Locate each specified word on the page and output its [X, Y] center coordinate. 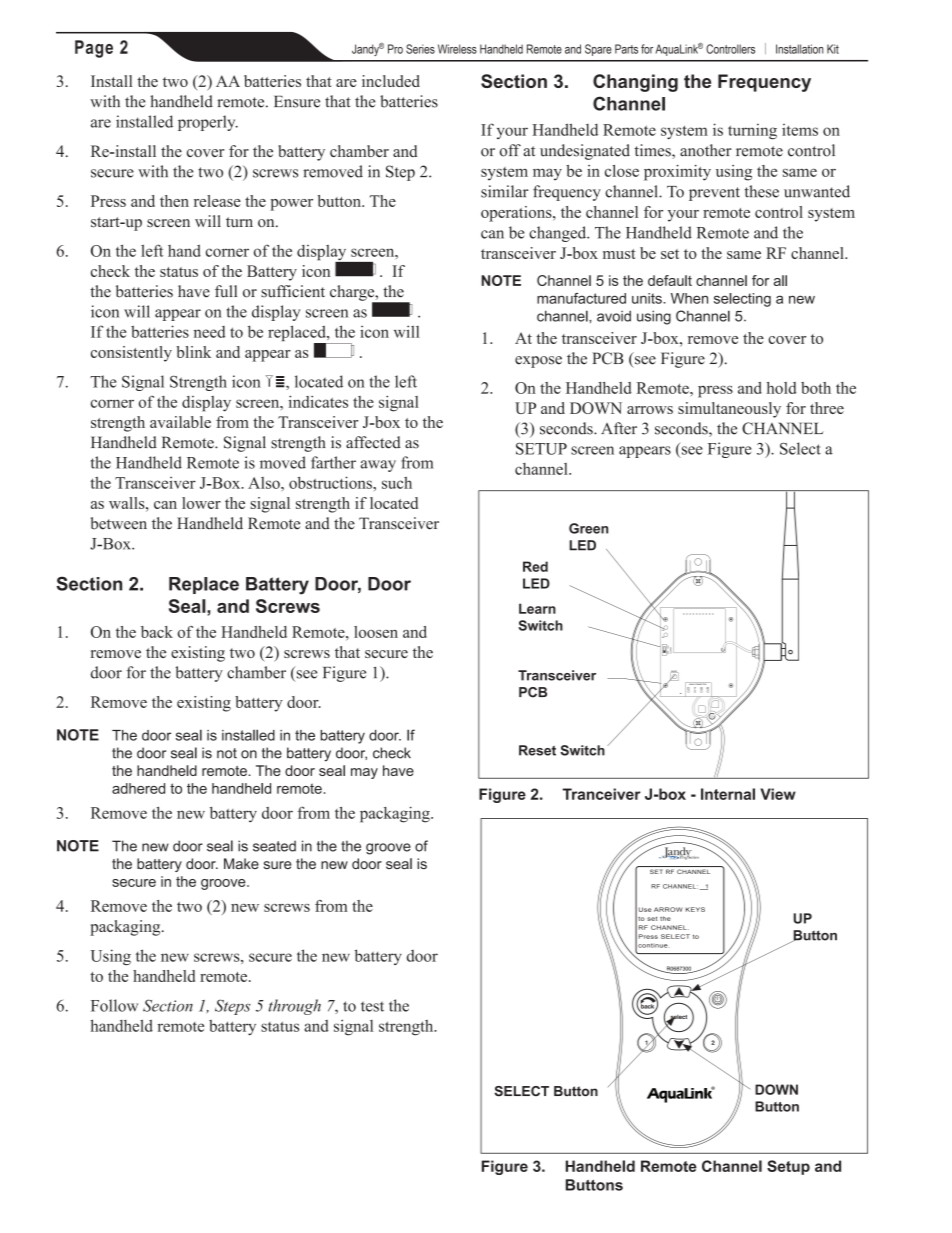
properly [208, 123]
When [689, 298]
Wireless [457, 49]
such [397, 483]
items [800, 130]
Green [588, 528]
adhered [138, 788]
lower [201, 503]
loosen [376, 632]
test [372, 1006]
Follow [114, 1005]
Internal [728, 794]
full [226, 291]
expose [538, 362]
